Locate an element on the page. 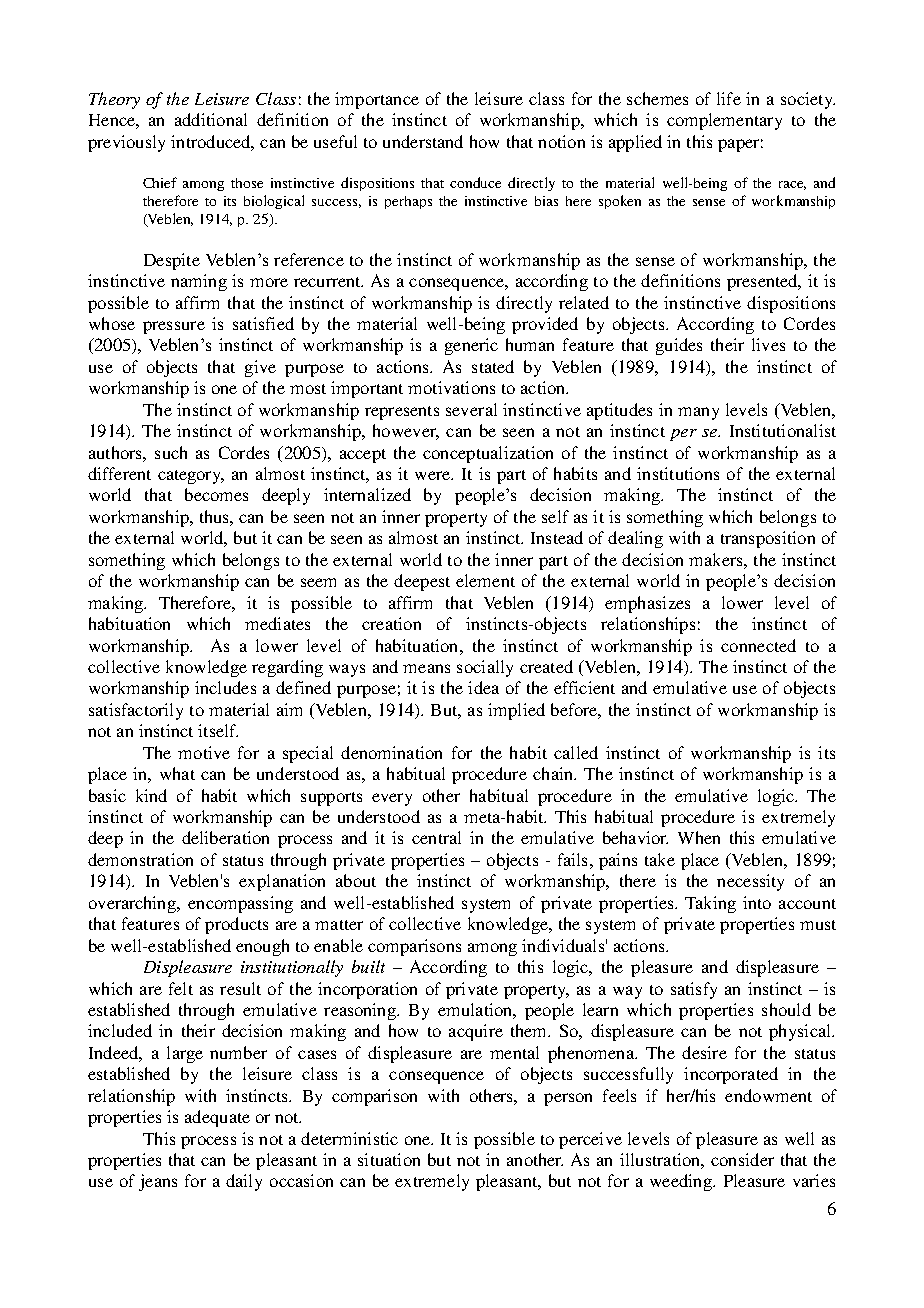  complementary is located at coordinates (724, 121).
